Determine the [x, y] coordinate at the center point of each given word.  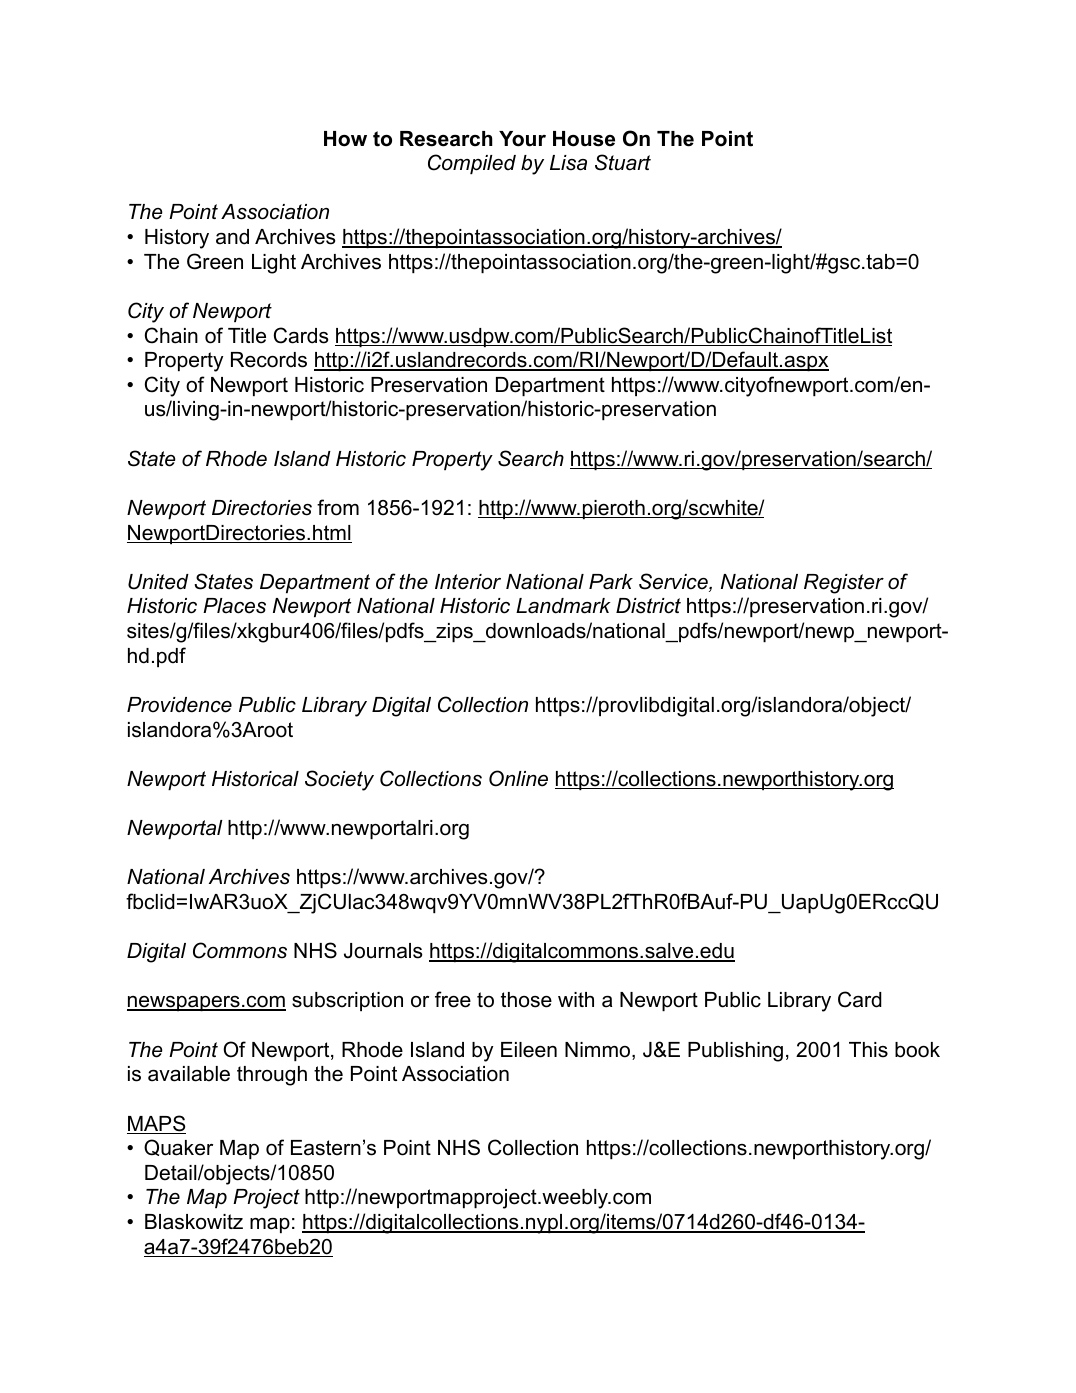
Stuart [623, 162]
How [345, 139]
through [272, 1076]
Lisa [568, 163]
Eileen [529, 1050]
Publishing [735, 1052]
